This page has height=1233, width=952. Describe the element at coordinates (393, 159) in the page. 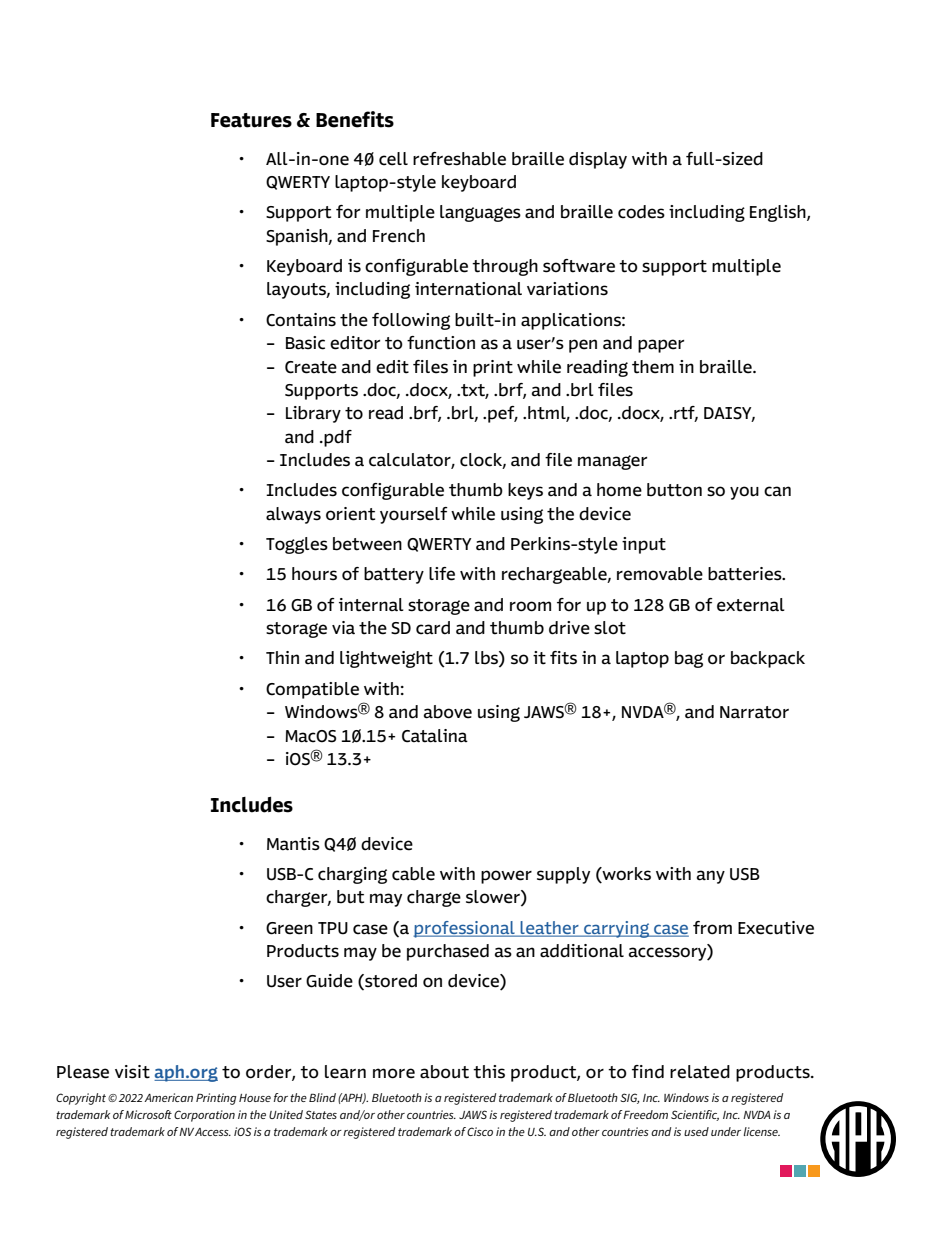

I see `cell` at that location.
